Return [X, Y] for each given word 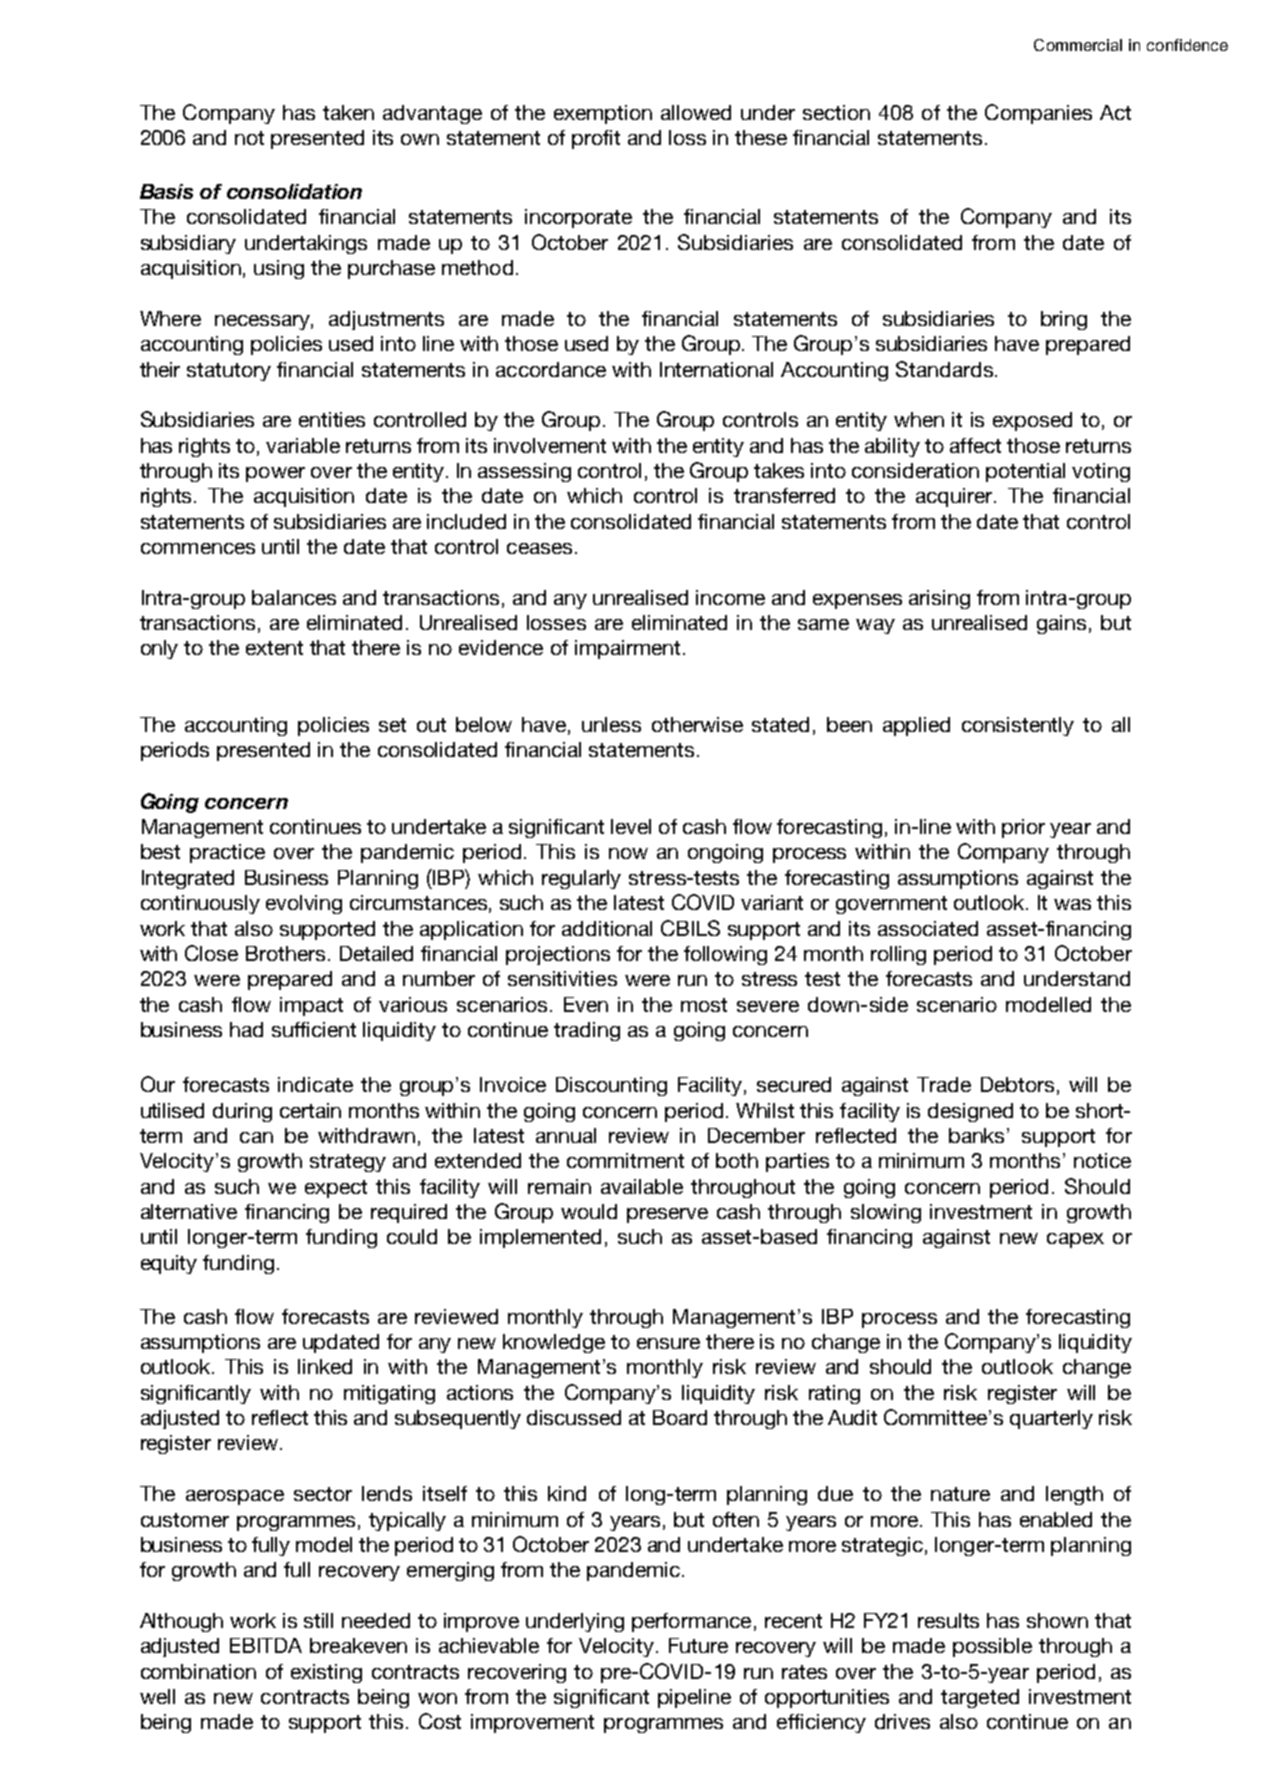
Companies [1038, 114]
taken [348, 112]
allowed [696, 112]
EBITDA [266, 1645]
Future [698, 1645]
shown [1057, 1620]
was [1072, 904]
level [631, 826]
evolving [304, 904]
